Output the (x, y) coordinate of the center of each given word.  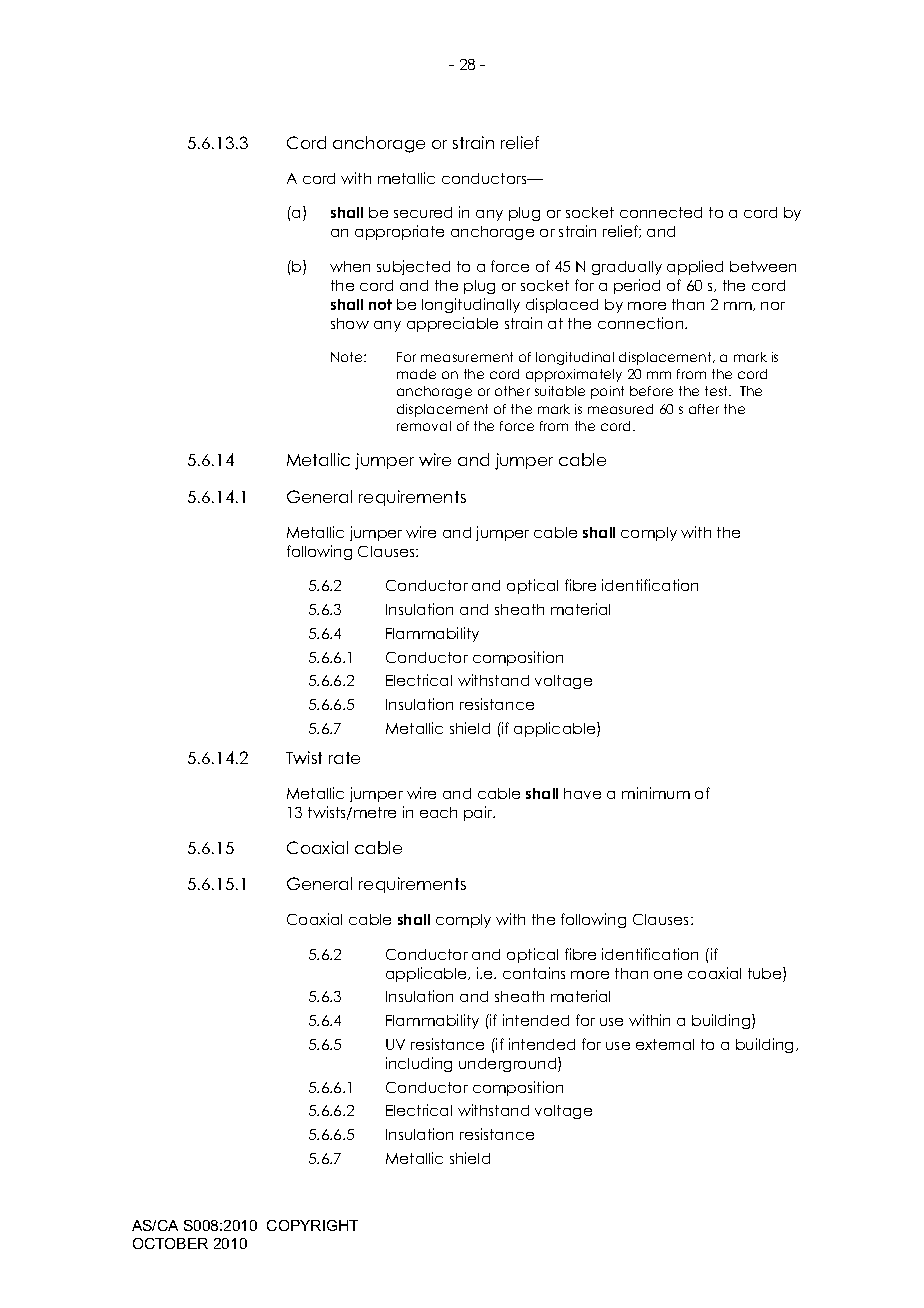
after (704, 409)
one (668, 975)
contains (534, 973)
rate (344, 758)
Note (348, 357)
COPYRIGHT (312, 1225)
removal (424, 426)
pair (479, 813)
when (350, 266)
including (419, 1064)
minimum (656, 793)
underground (509, 1064)
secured (423, 212)
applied (695, 267)
